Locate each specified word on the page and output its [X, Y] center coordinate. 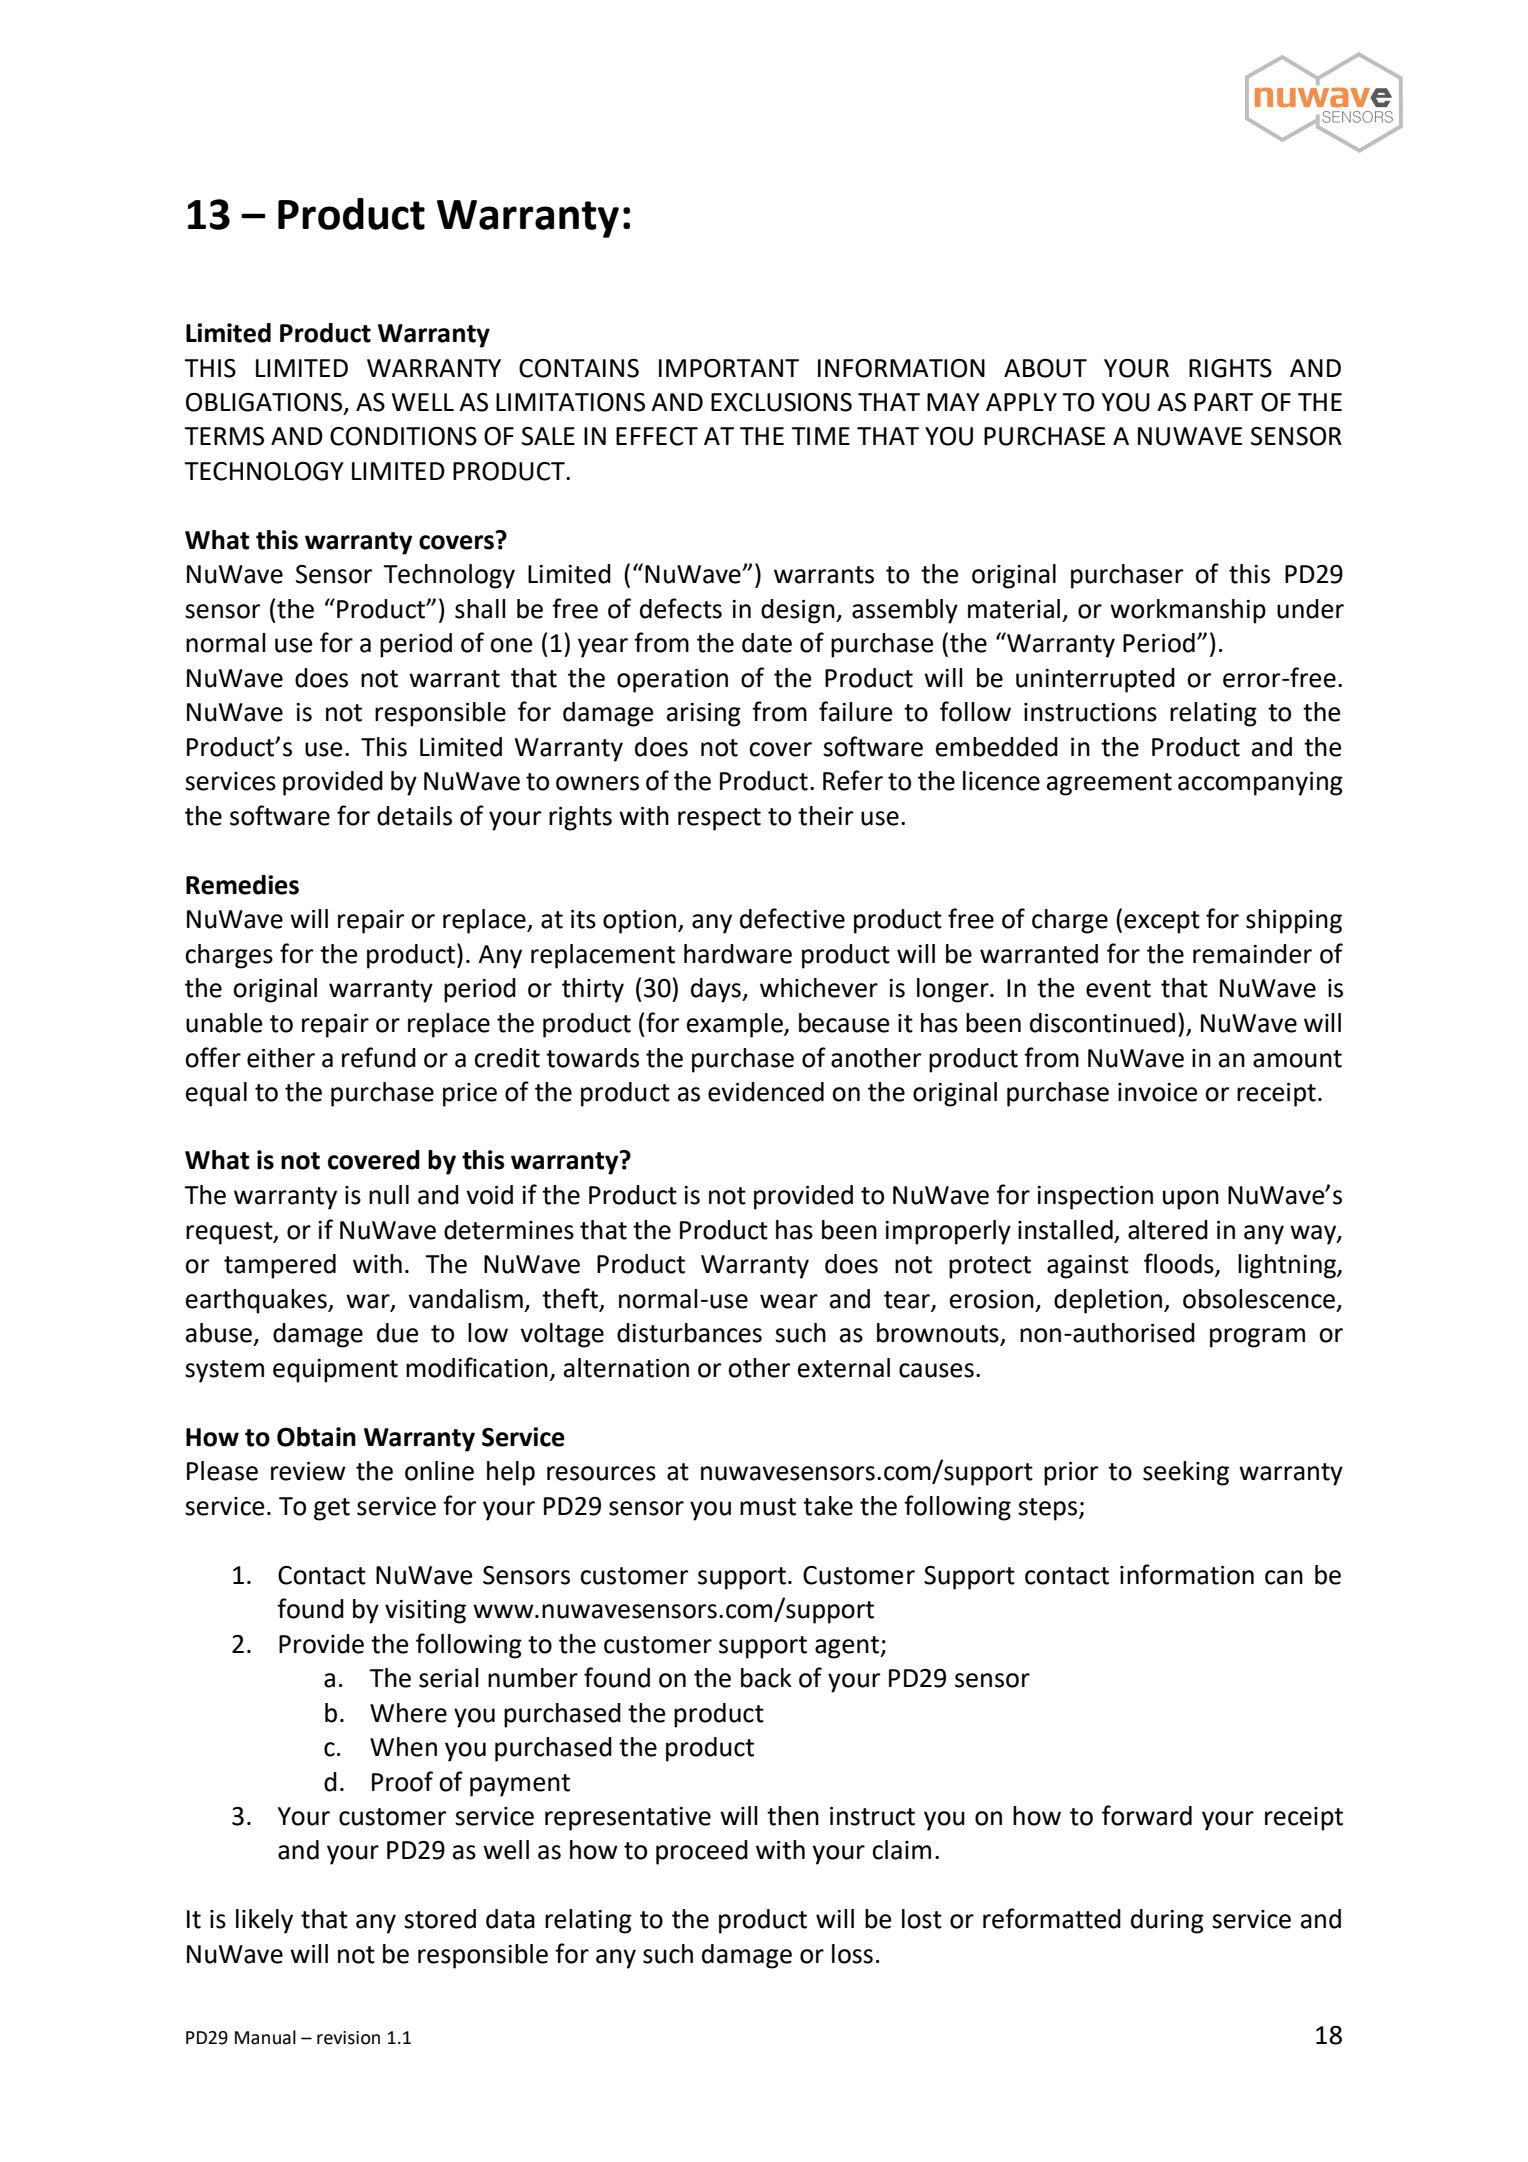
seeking [1186, 1473]
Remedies [242, 885]
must [768, 1507]
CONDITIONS [403, 436]
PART [1223, 402]
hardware [738, 954]
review [308, 1471]
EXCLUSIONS [781, 402]
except [1162, 922]
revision [348, 2038]
